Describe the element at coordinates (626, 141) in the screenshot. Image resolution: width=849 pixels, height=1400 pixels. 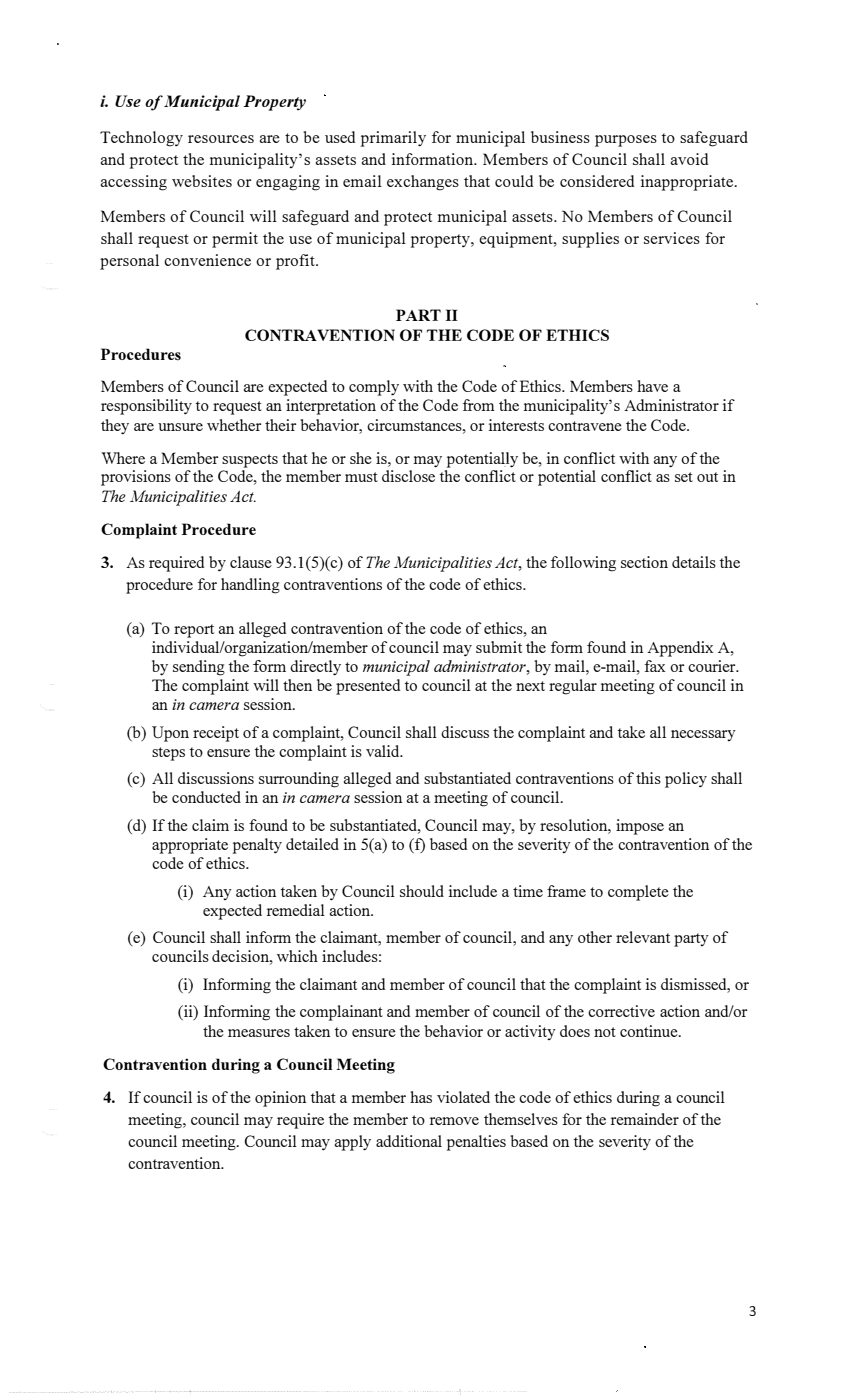
I see `purposes` at that location.
